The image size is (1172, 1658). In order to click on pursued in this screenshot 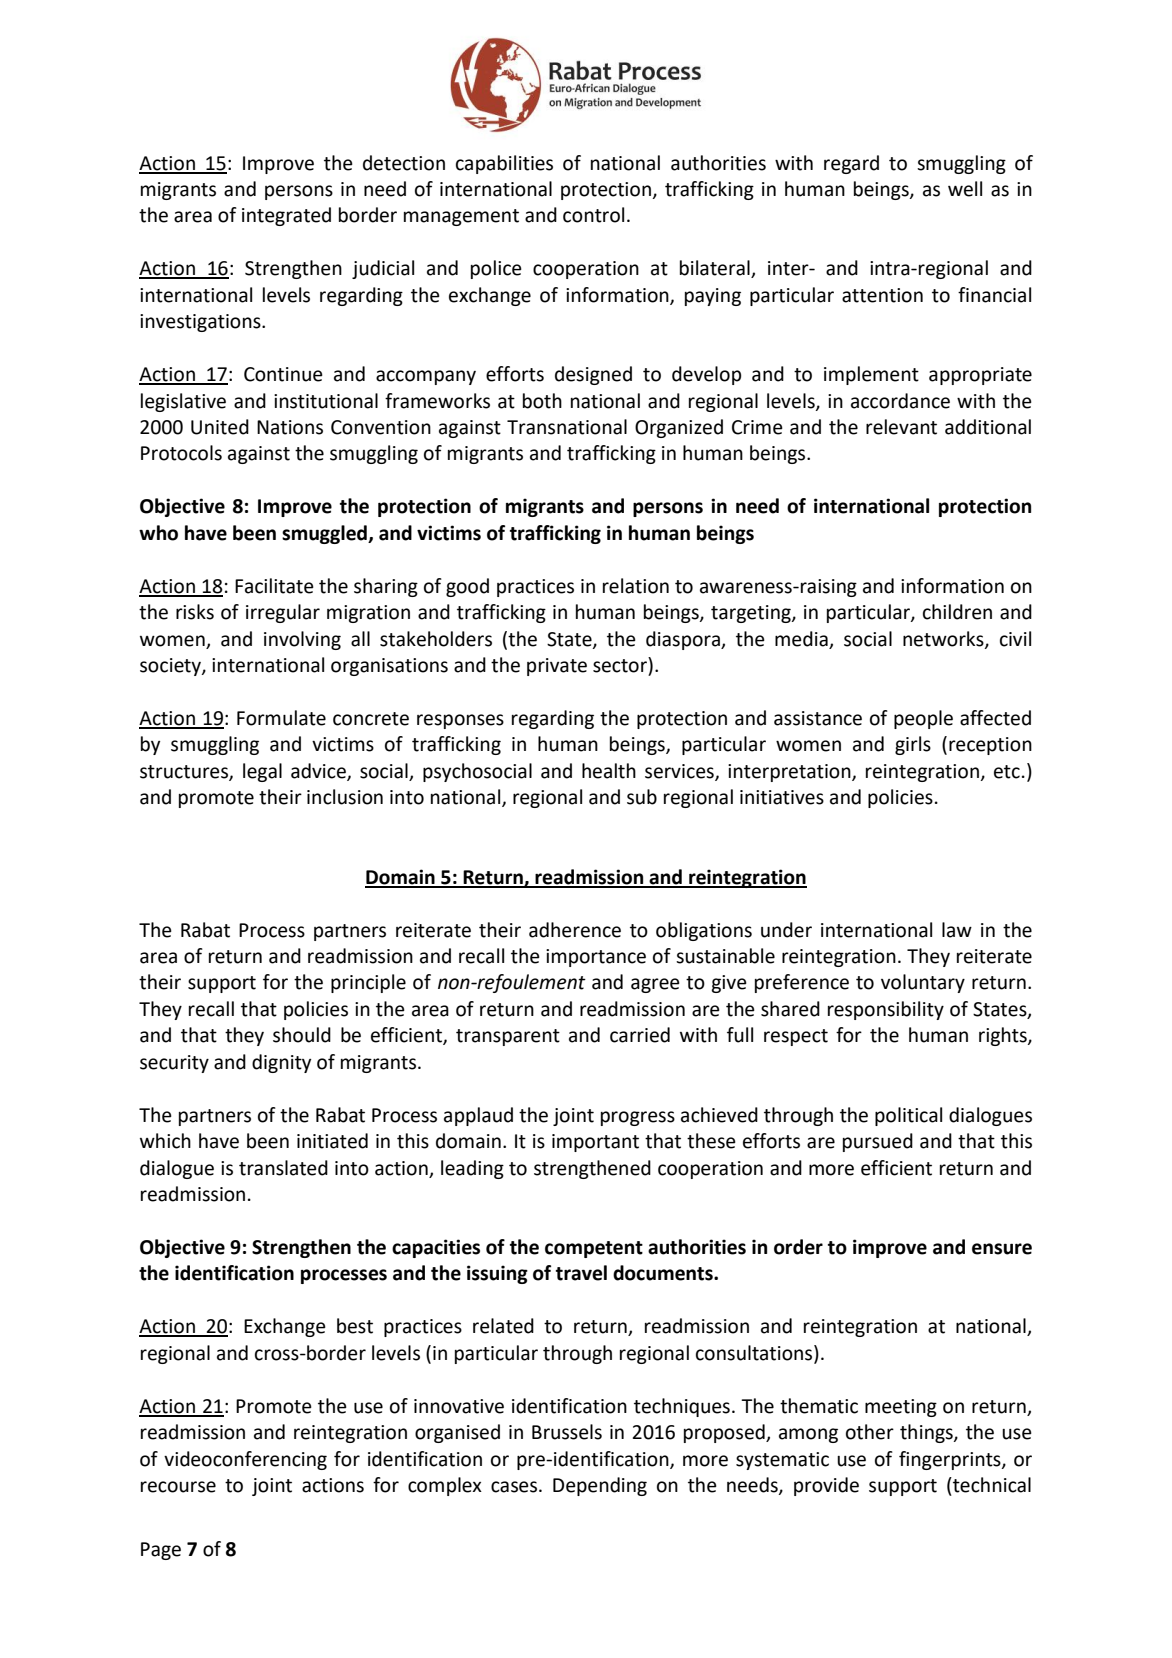, I will do `click(878, 1142)`.
